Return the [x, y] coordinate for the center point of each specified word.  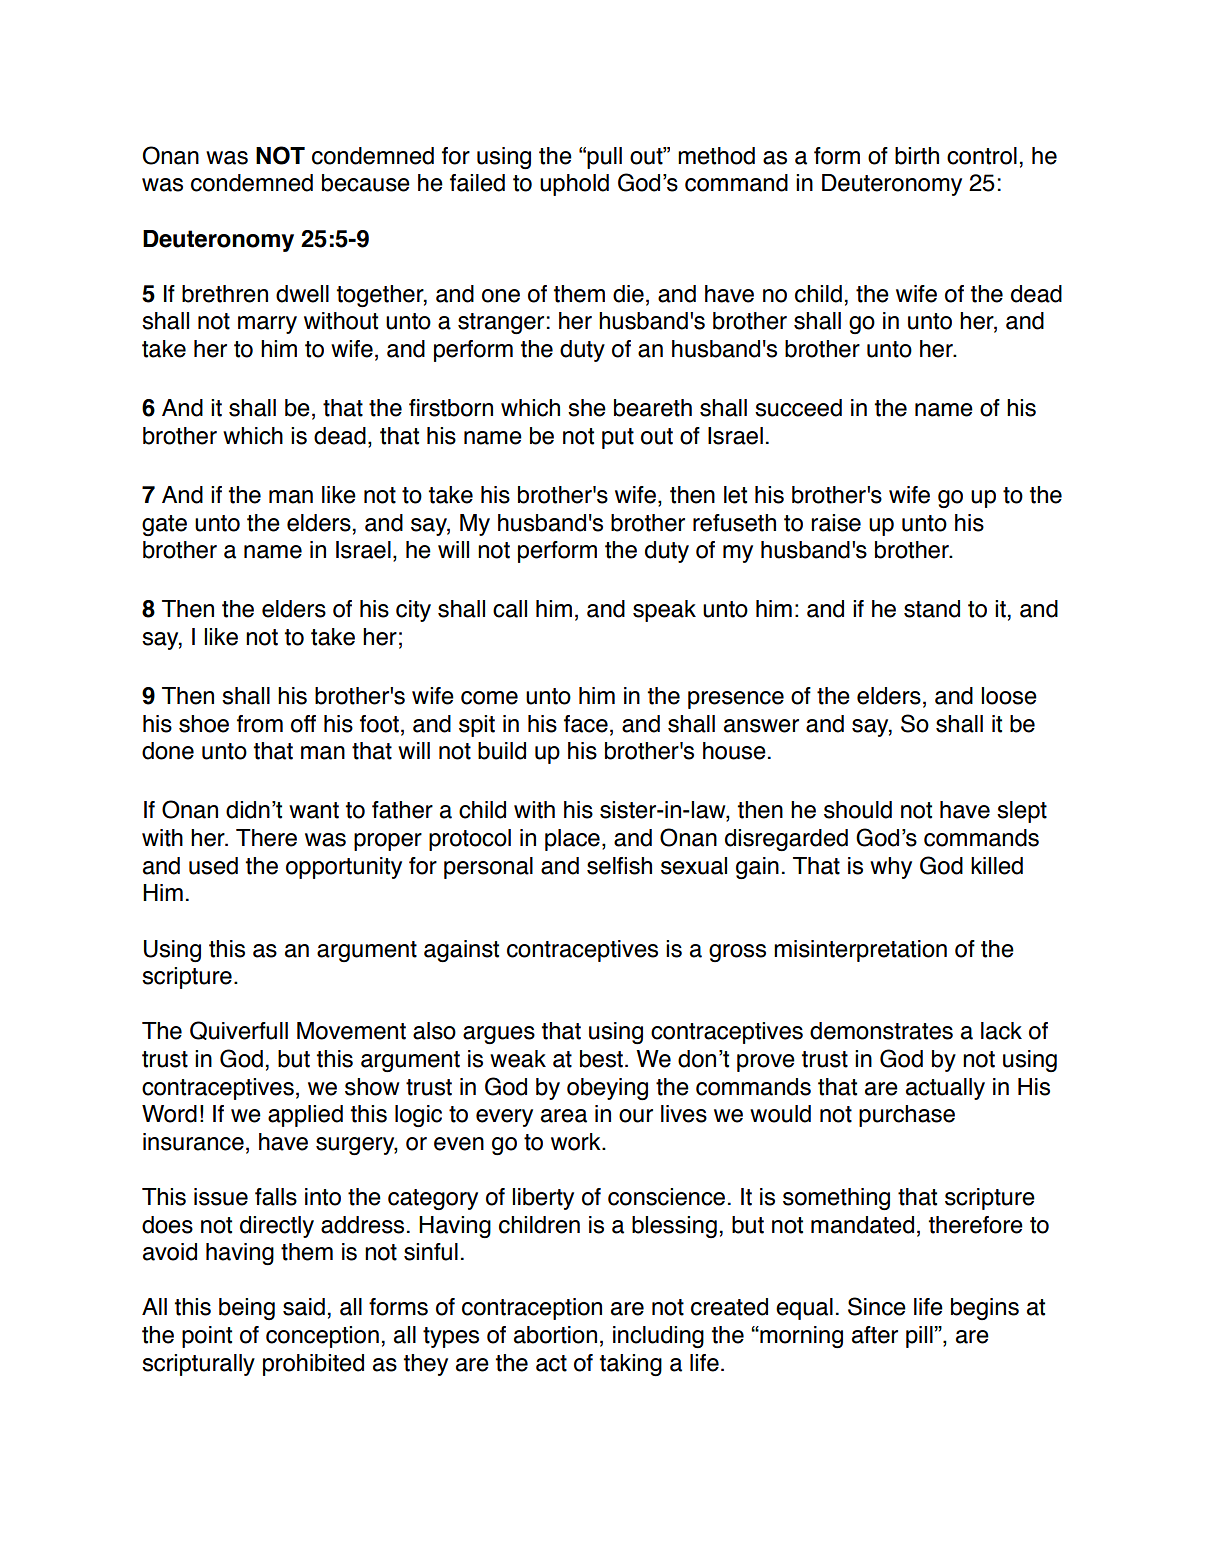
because [366, 183]
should [858, 810]
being [247, 1309]
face [586, 724]
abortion [555, 1335]
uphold [574, 185]
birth [917, 156]
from [260, 724]
